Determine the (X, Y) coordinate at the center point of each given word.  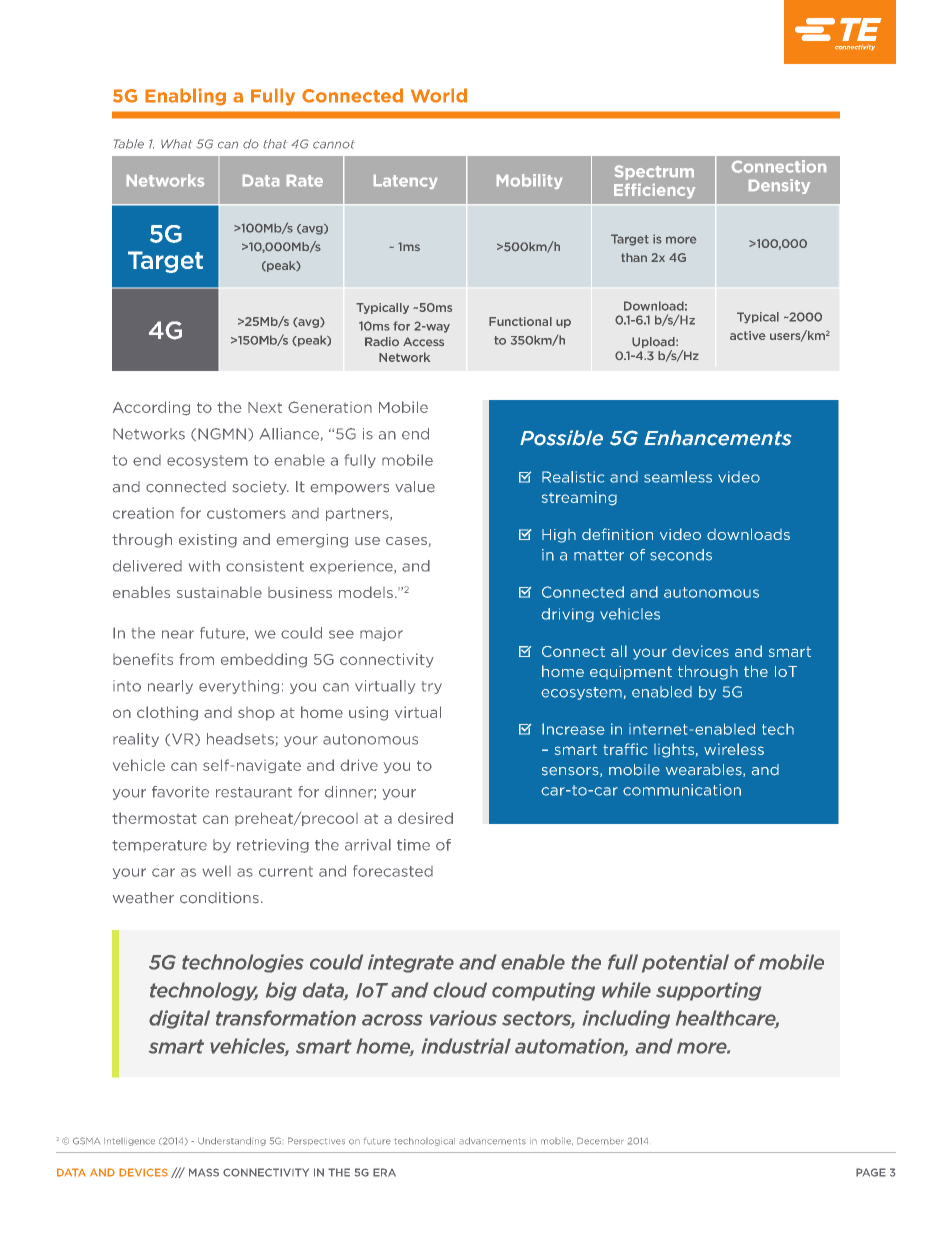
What (176, 144)
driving (567, 615)
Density (779, 186)
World (439, 95)
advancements (492, 1141)
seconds (681, 555)
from (196, 659)
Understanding (232, 1141)
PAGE (871, 1172)
